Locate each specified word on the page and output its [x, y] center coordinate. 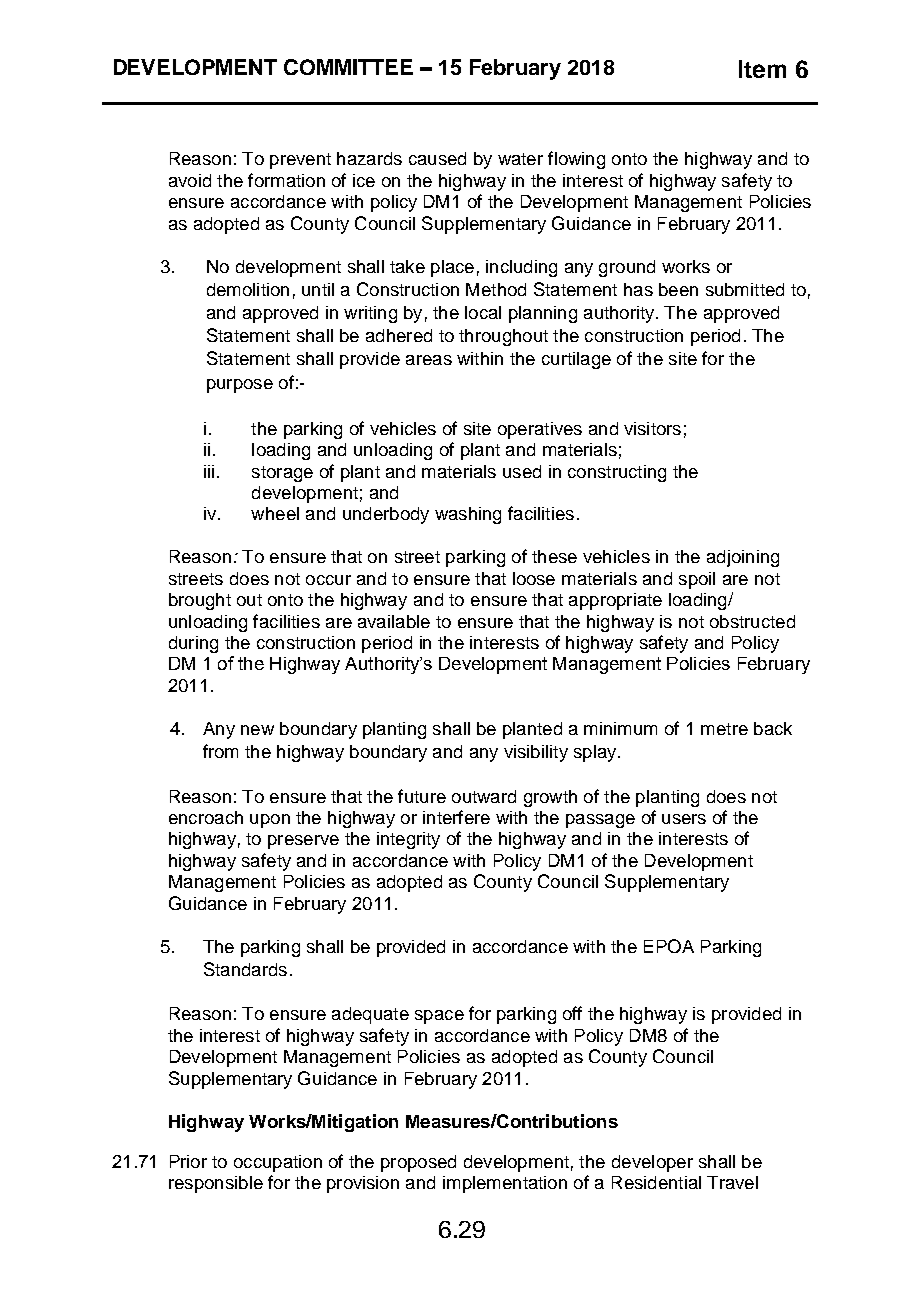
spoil [697, 580]
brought [200, 601]
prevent [300, 161]
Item [762, 69]
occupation [278, 1163]
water [520, 159]
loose [534, 578]
